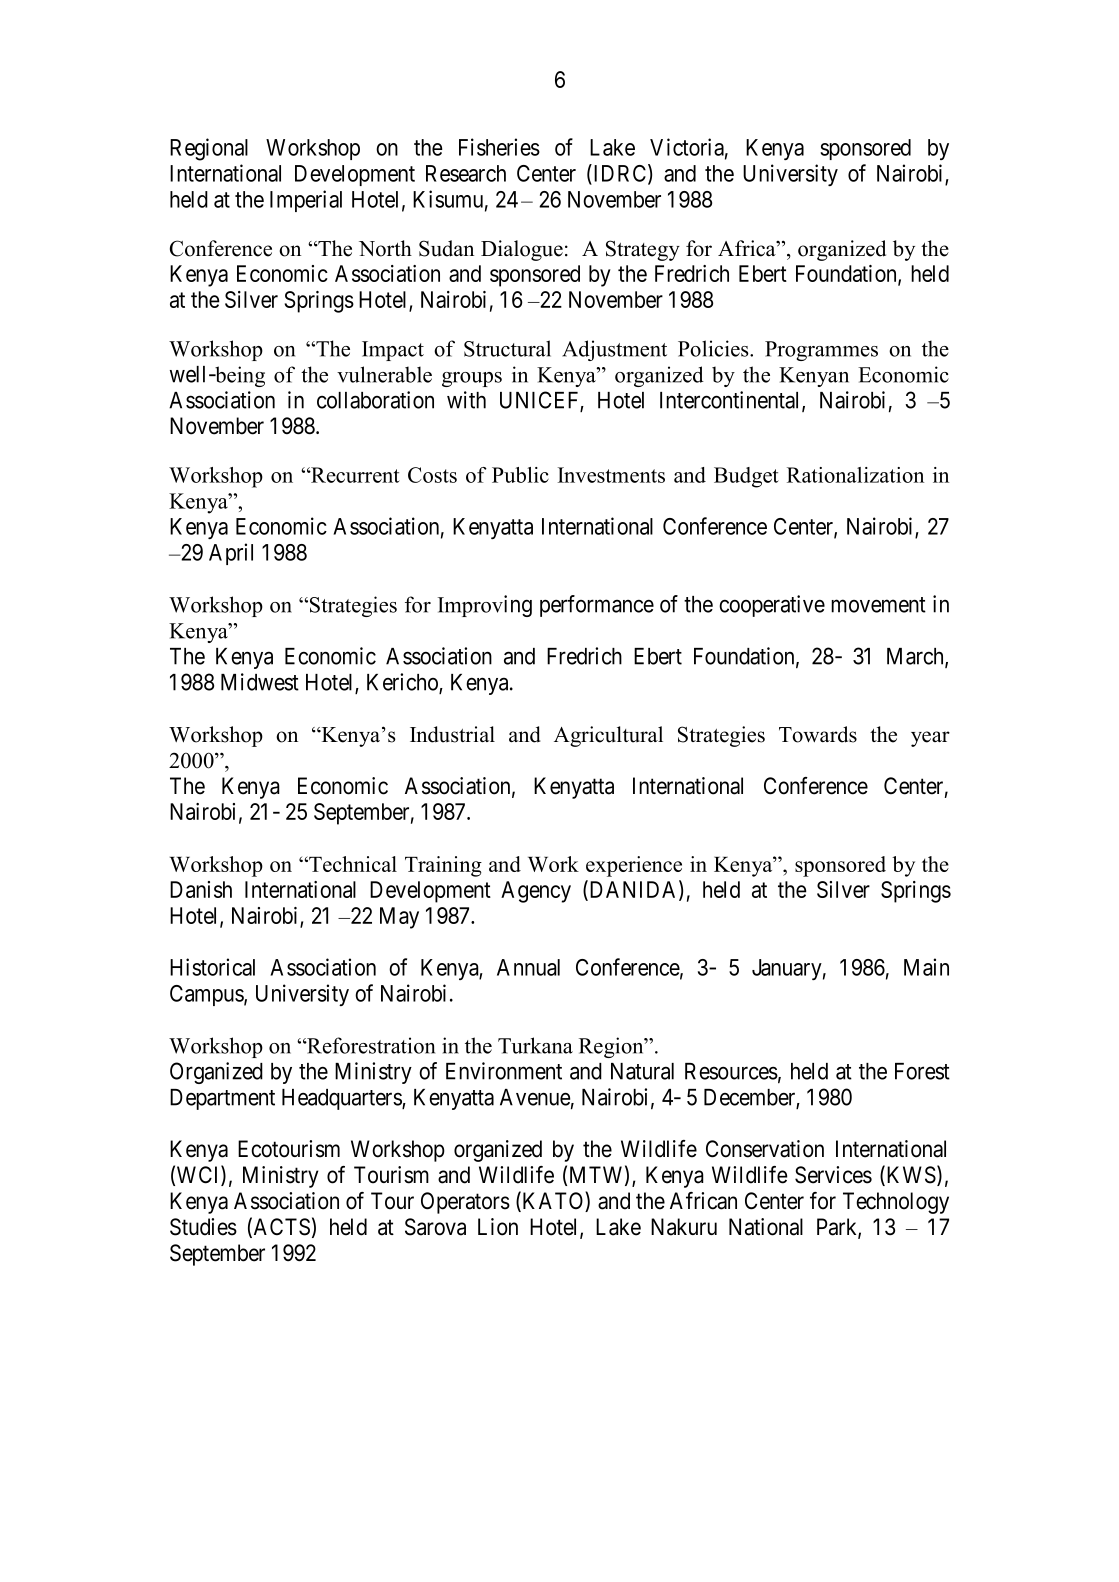 Image resolution: width=1119 pixels, height=1582 pixels. I want to click on Studies, so click(203, 1227).
